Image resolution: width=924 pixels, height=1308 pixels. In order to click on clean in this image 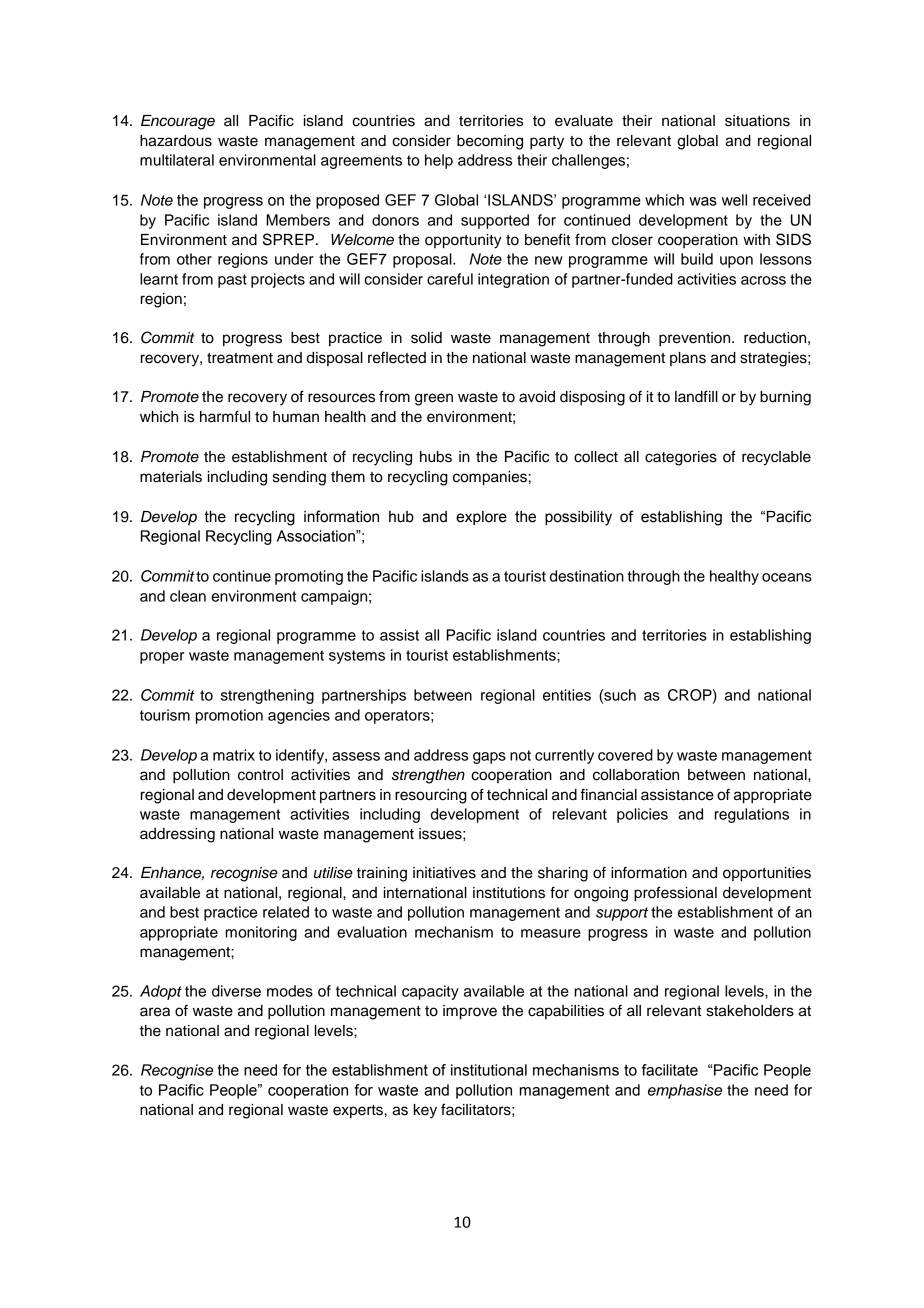, I will do `click(188, 596)`.
